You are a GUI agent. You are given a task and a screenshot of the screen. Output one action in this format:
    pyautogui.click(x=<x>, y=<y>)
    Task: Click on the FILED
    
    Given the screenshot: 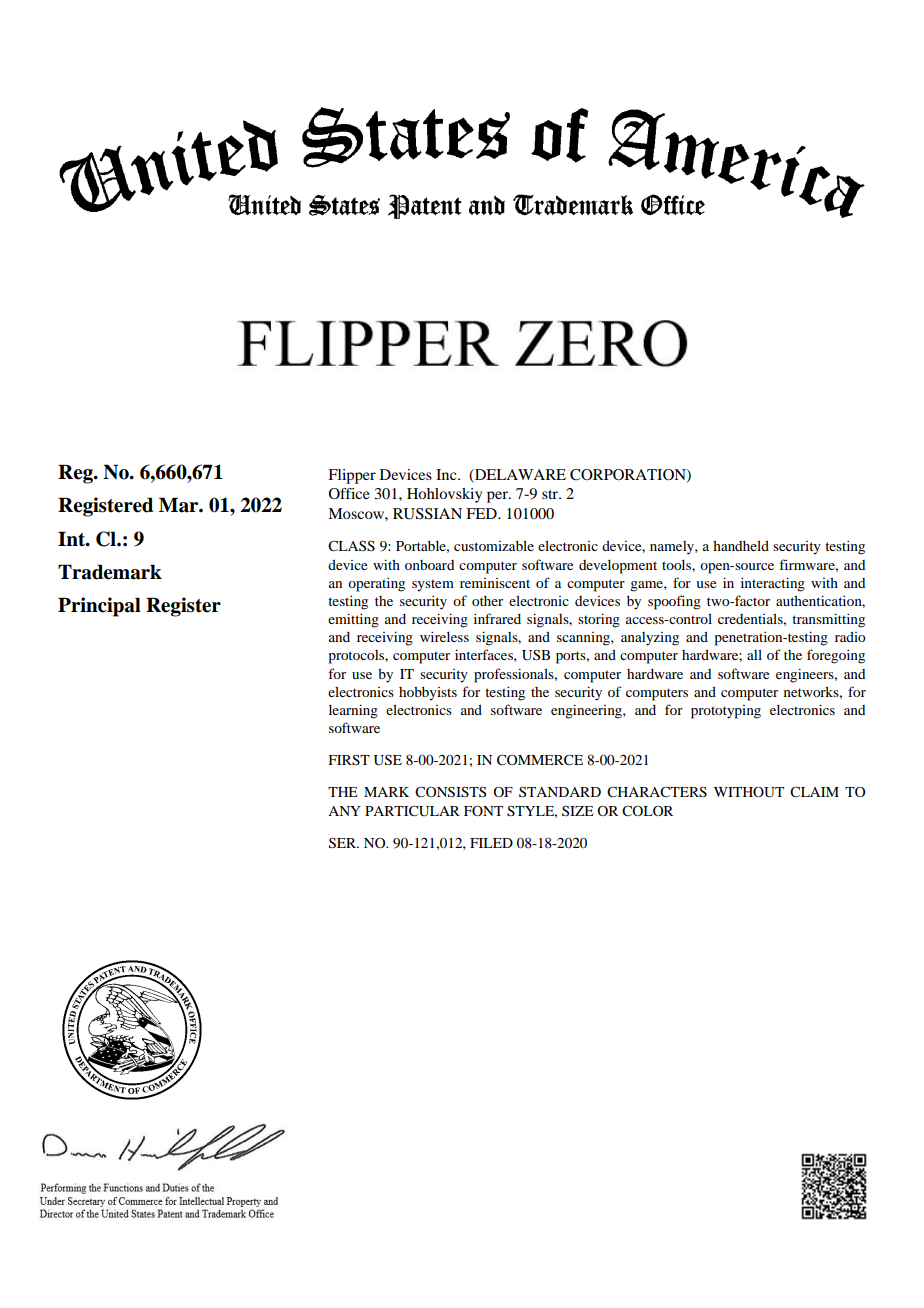 What is the action you would take?
    pyautogui.click(x=491, y=843)
